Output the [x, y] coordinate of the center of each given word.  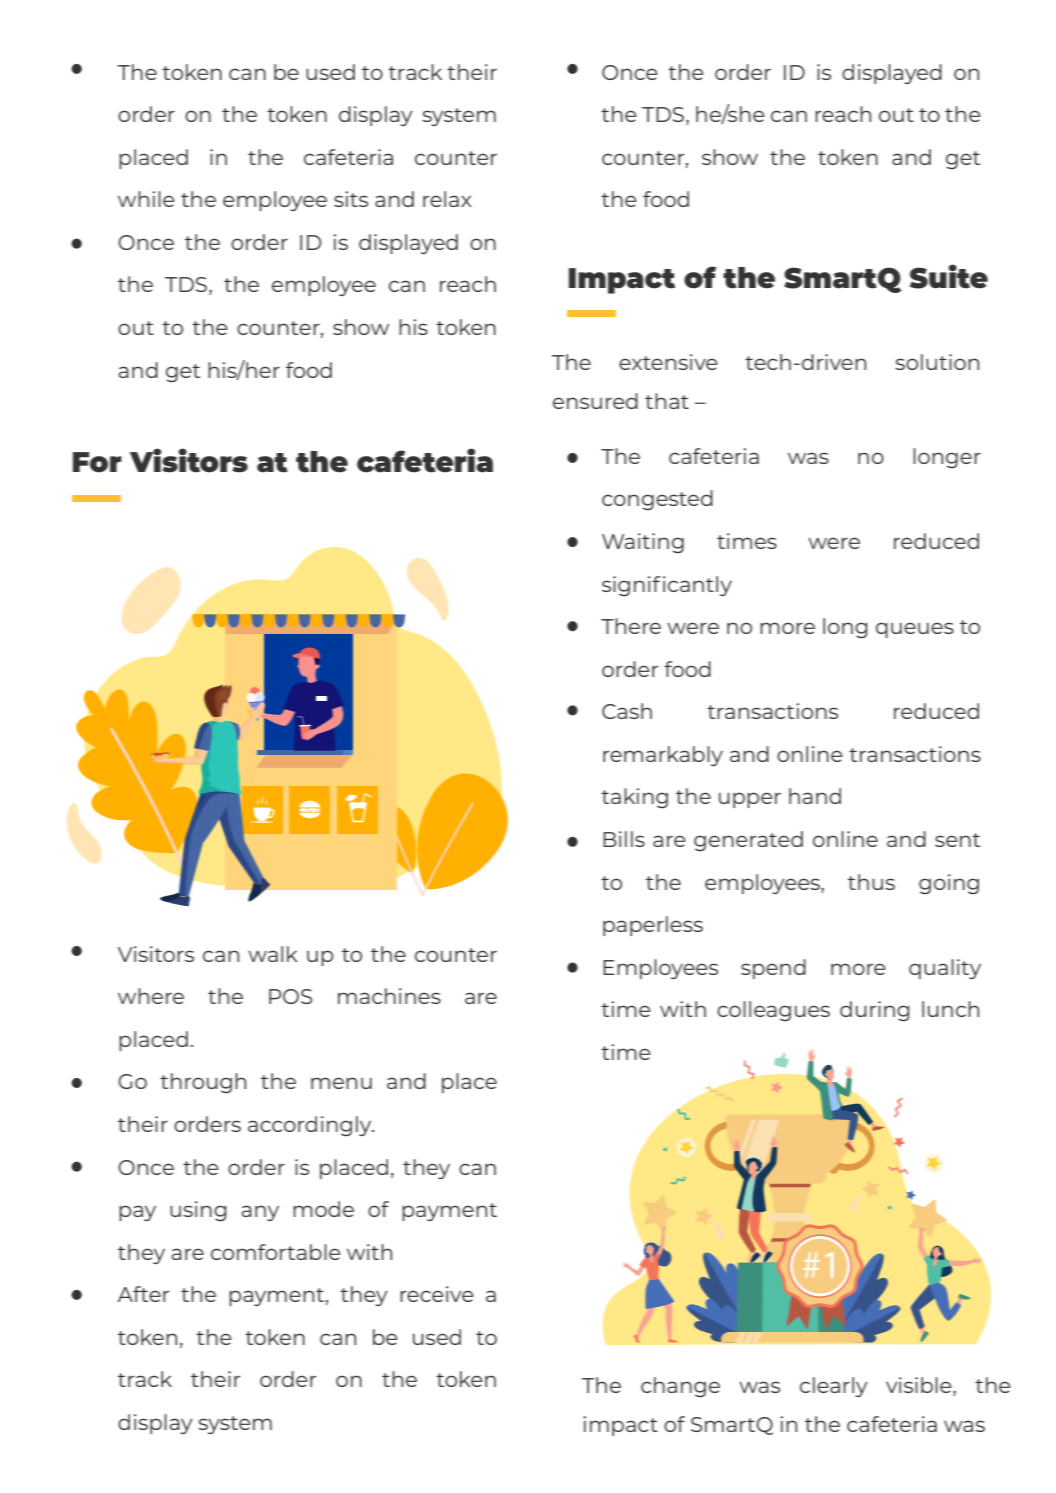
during [875, 1011]
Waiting [643, 543]
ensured [595, 401]
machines [389, 996]
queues [915, 630]
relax [447, 199]
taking [634, 798]
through [203, 1083]
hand [815, 796]
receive [437, 1294]
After [143, 1294]
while [146, 199]
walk [273, 954]
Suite [949, 276]
